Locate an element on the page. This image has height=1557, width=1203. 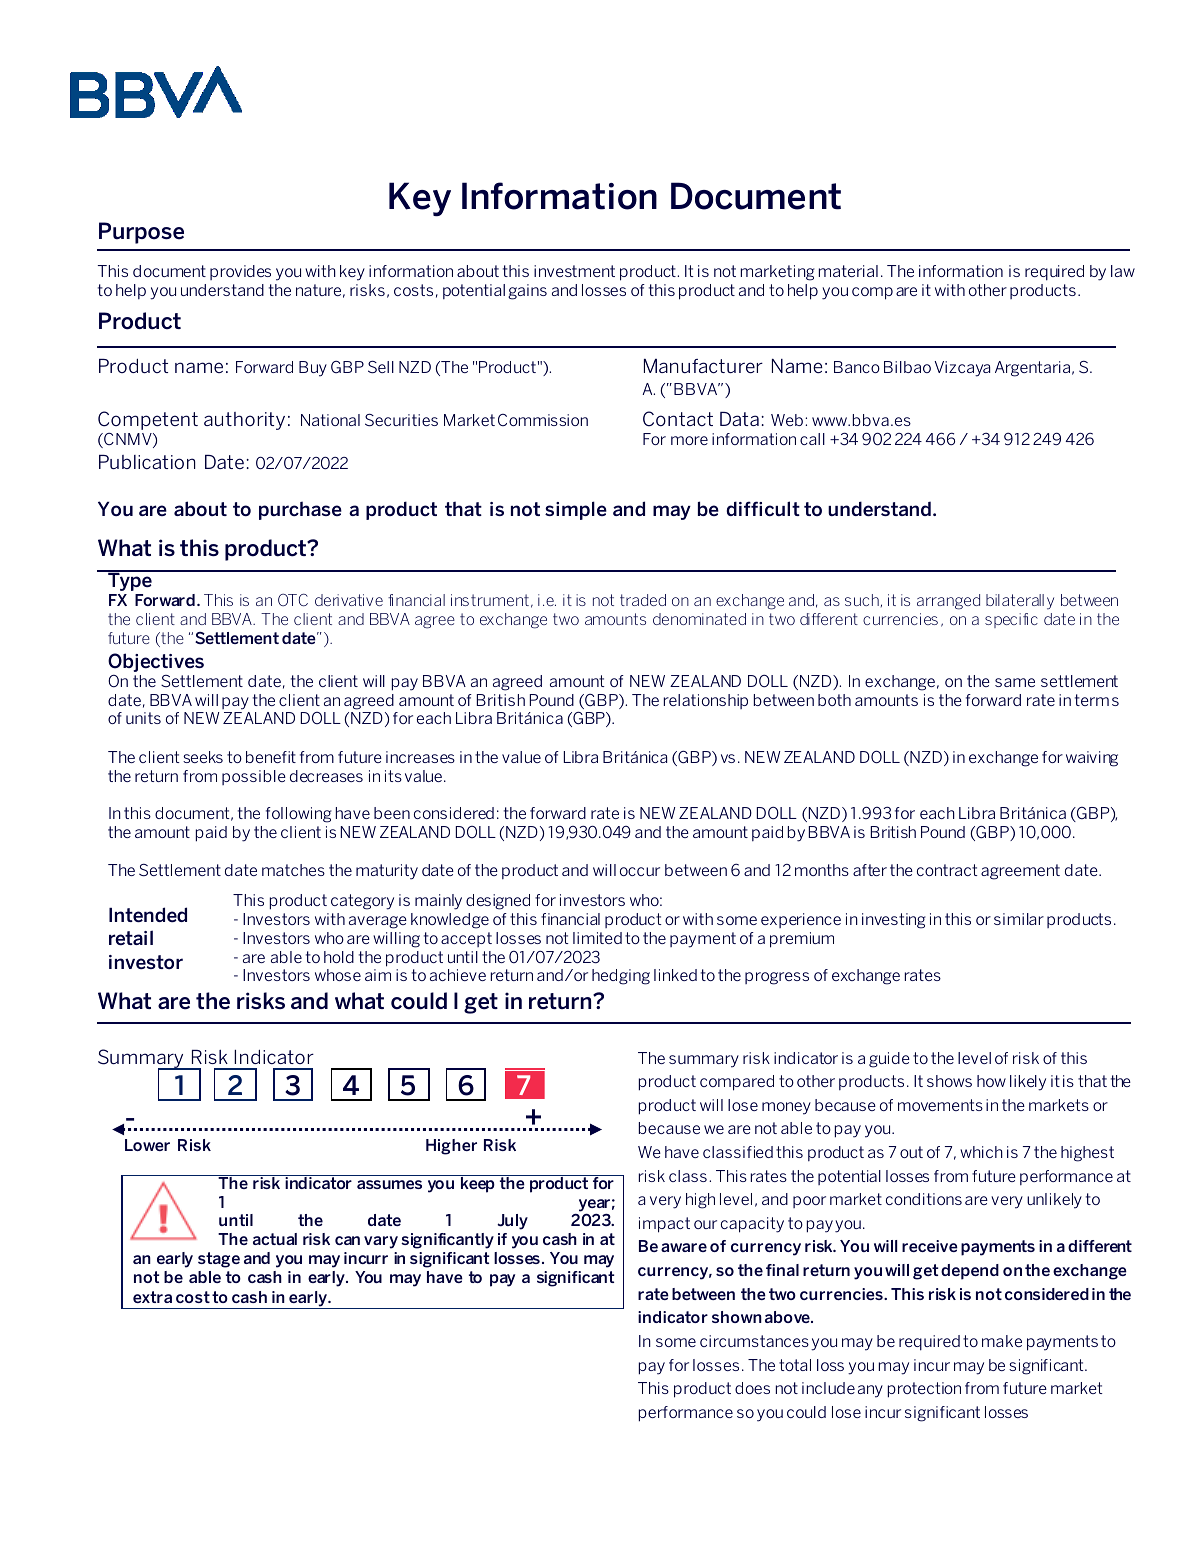
traded is located at coordinates (643, 600).
